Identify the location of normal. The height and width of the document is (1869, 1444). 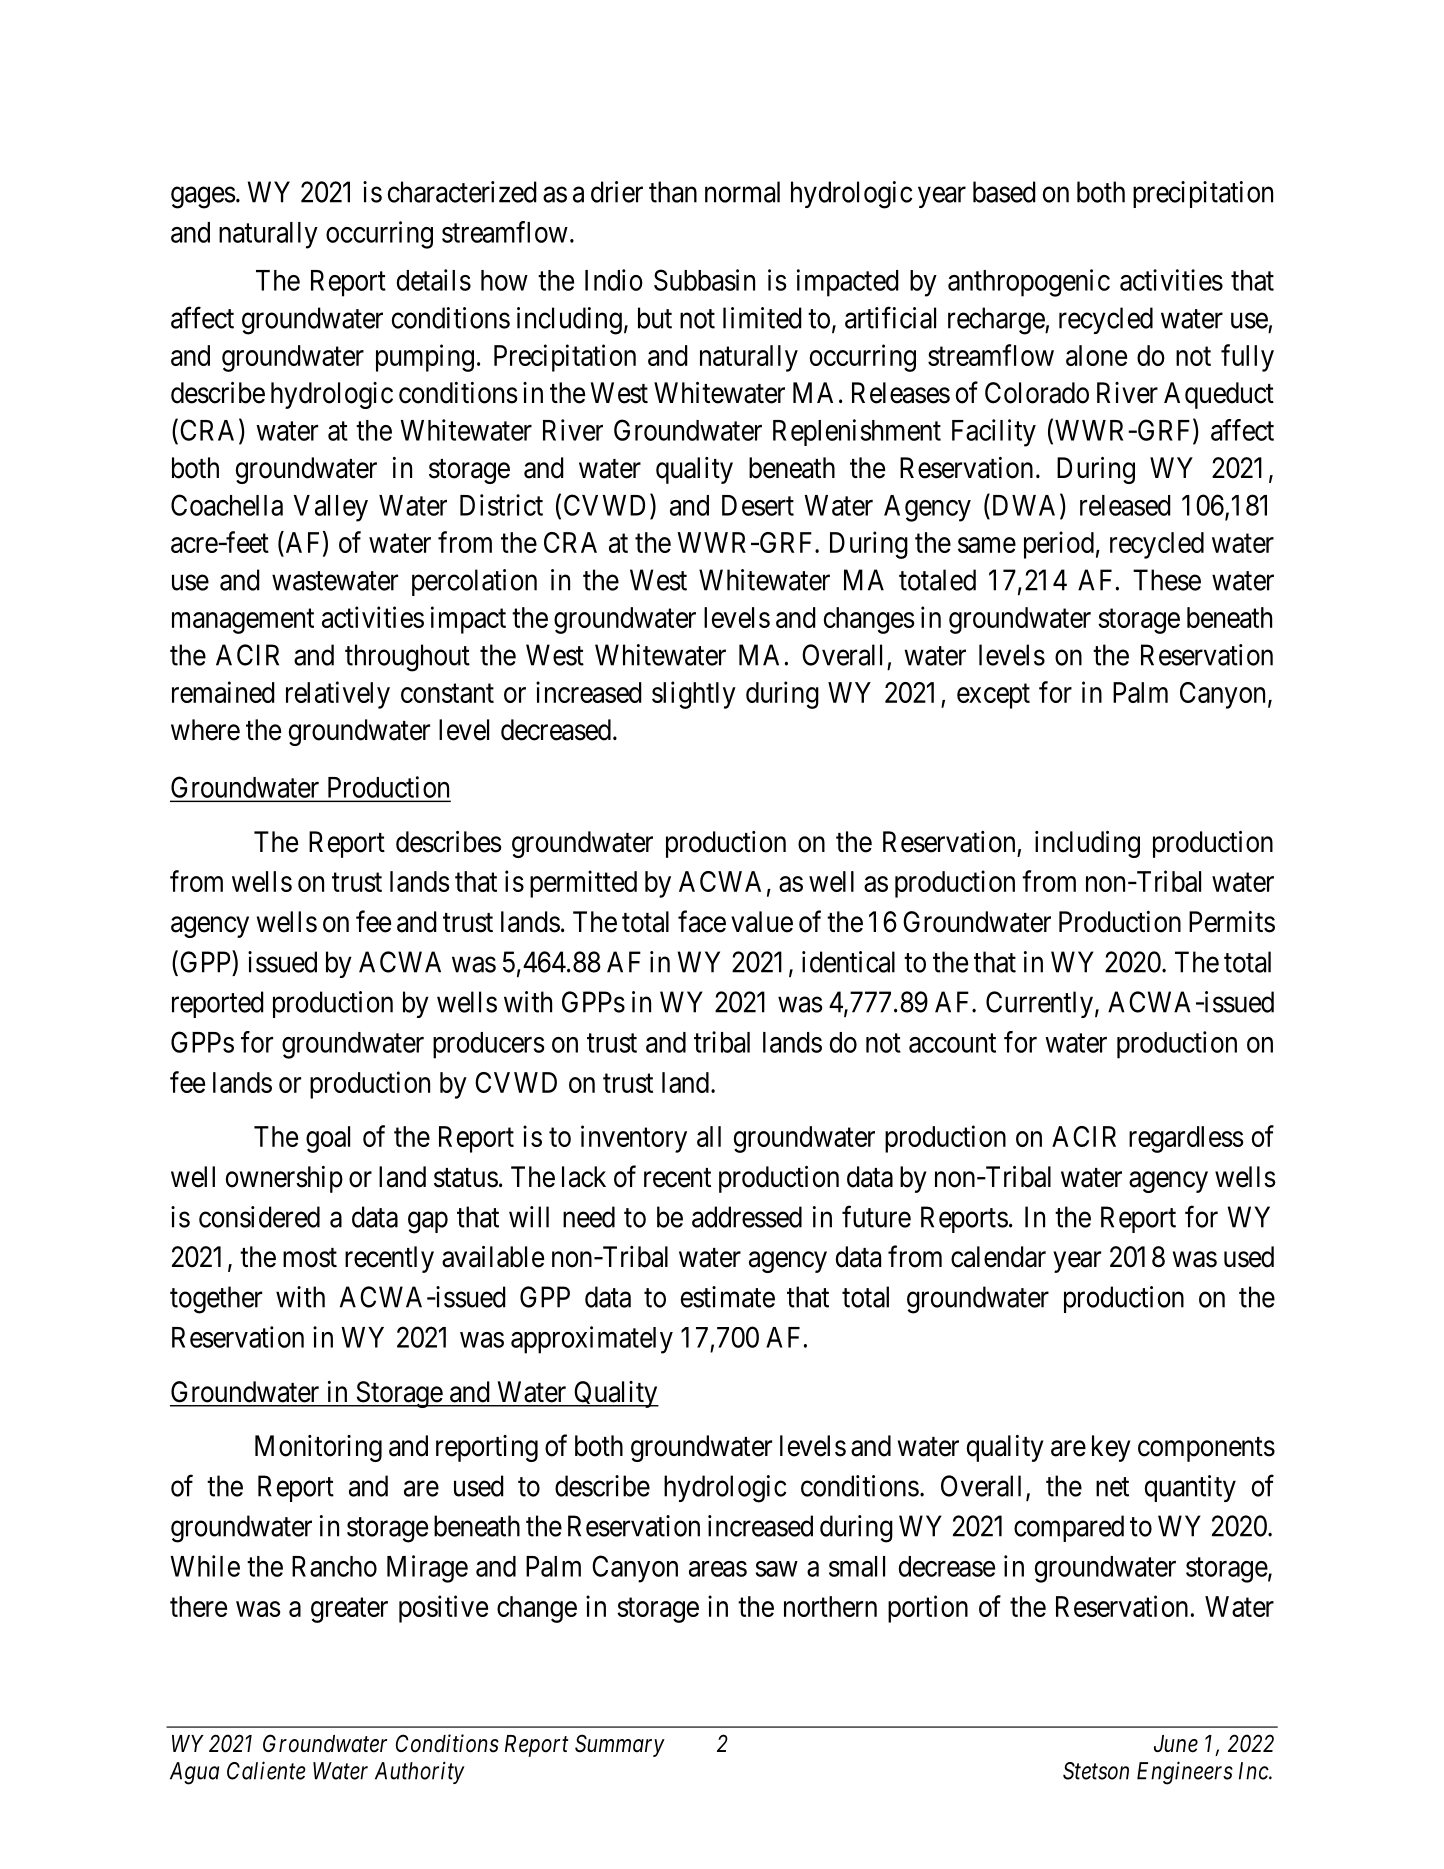
(742, 192).
